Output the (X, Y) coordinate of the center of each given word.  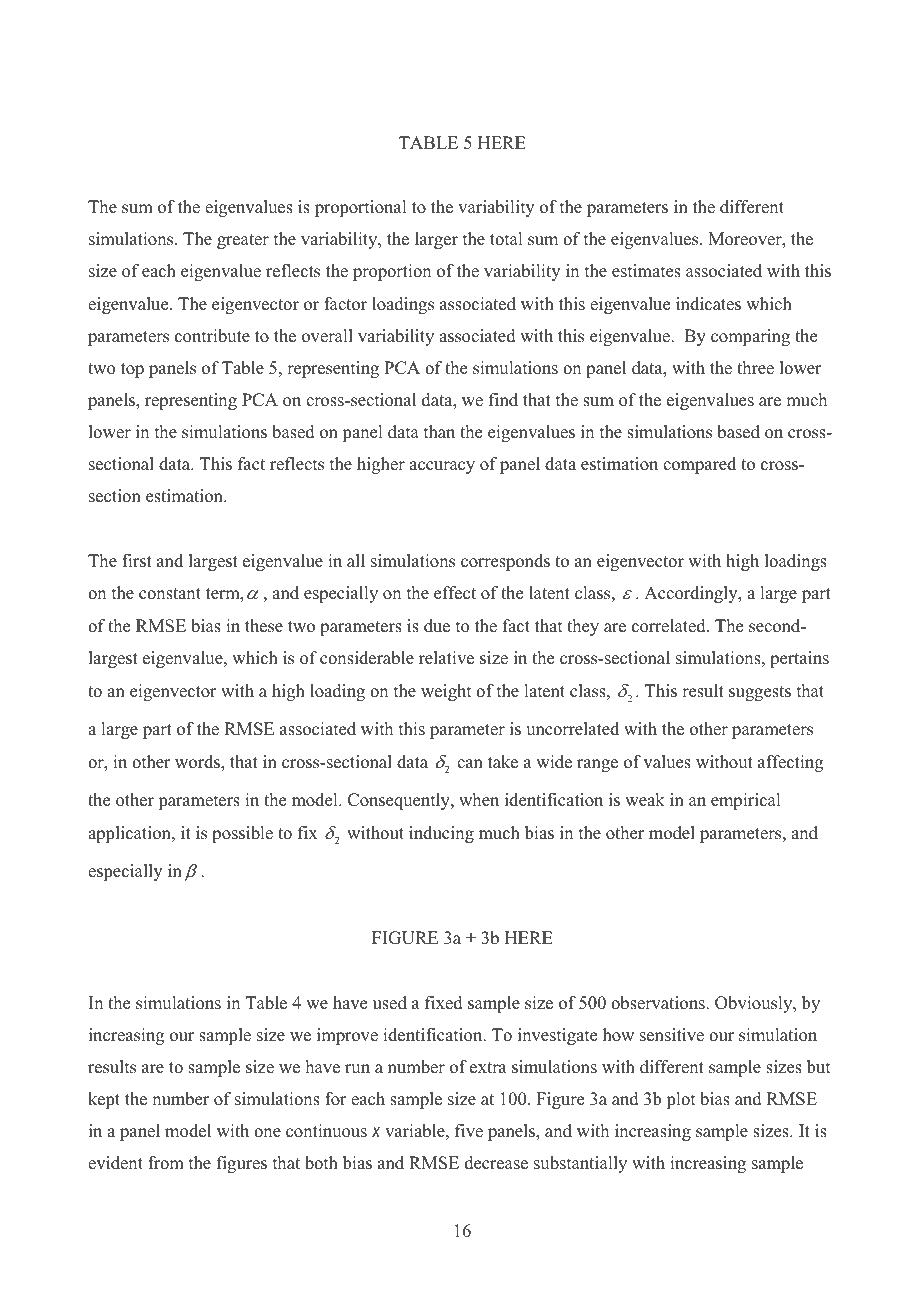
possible (242, 834)
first (137, 561)
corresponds (505, 562)
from (166, 1163)
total (506, 239)
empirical (746, 801)
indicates (708, 304)
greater (243, 241)
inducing (441, 834)
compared (699, 465)
